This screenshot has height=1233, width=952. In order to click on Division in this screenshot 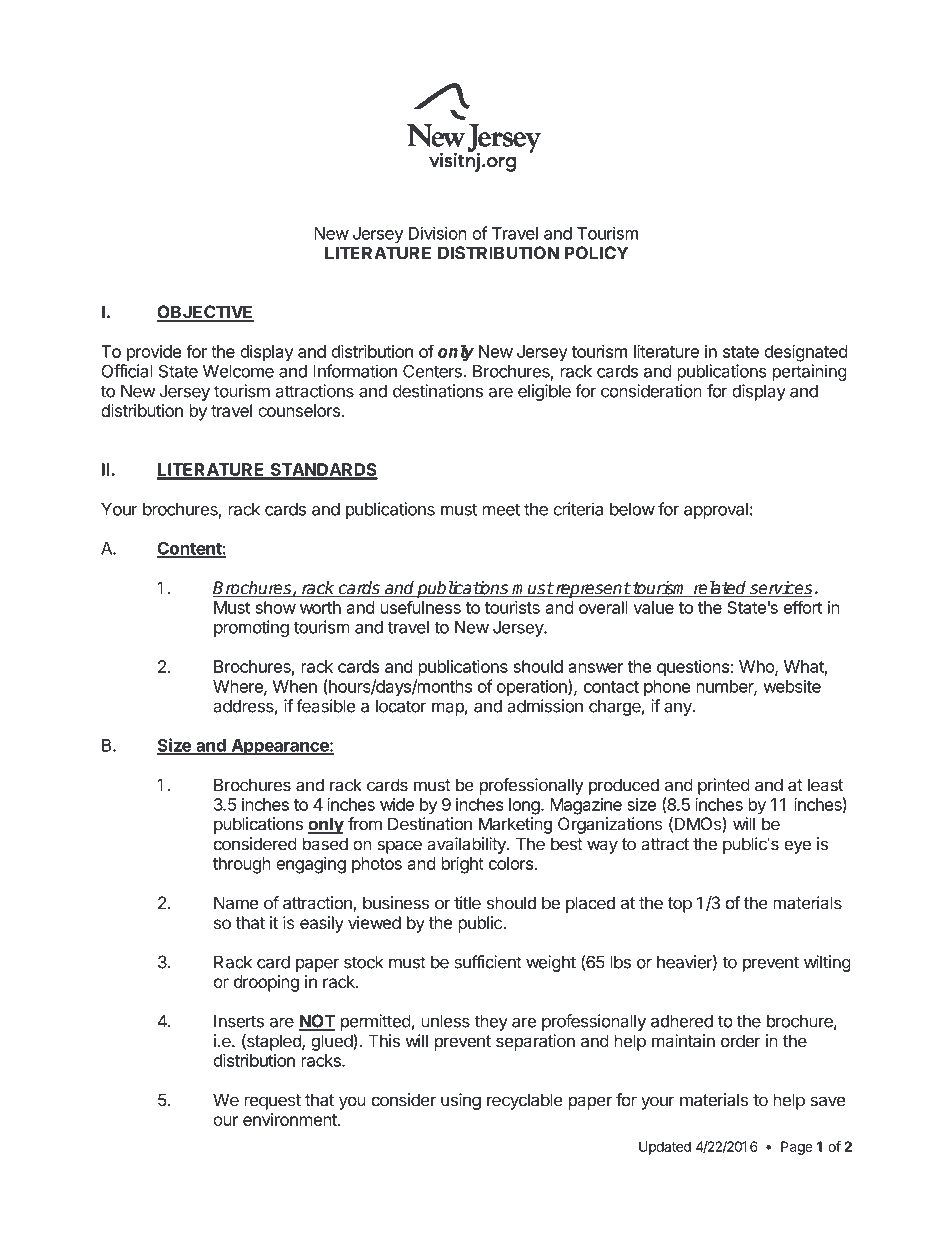, I will do `click(438, 233)`.
